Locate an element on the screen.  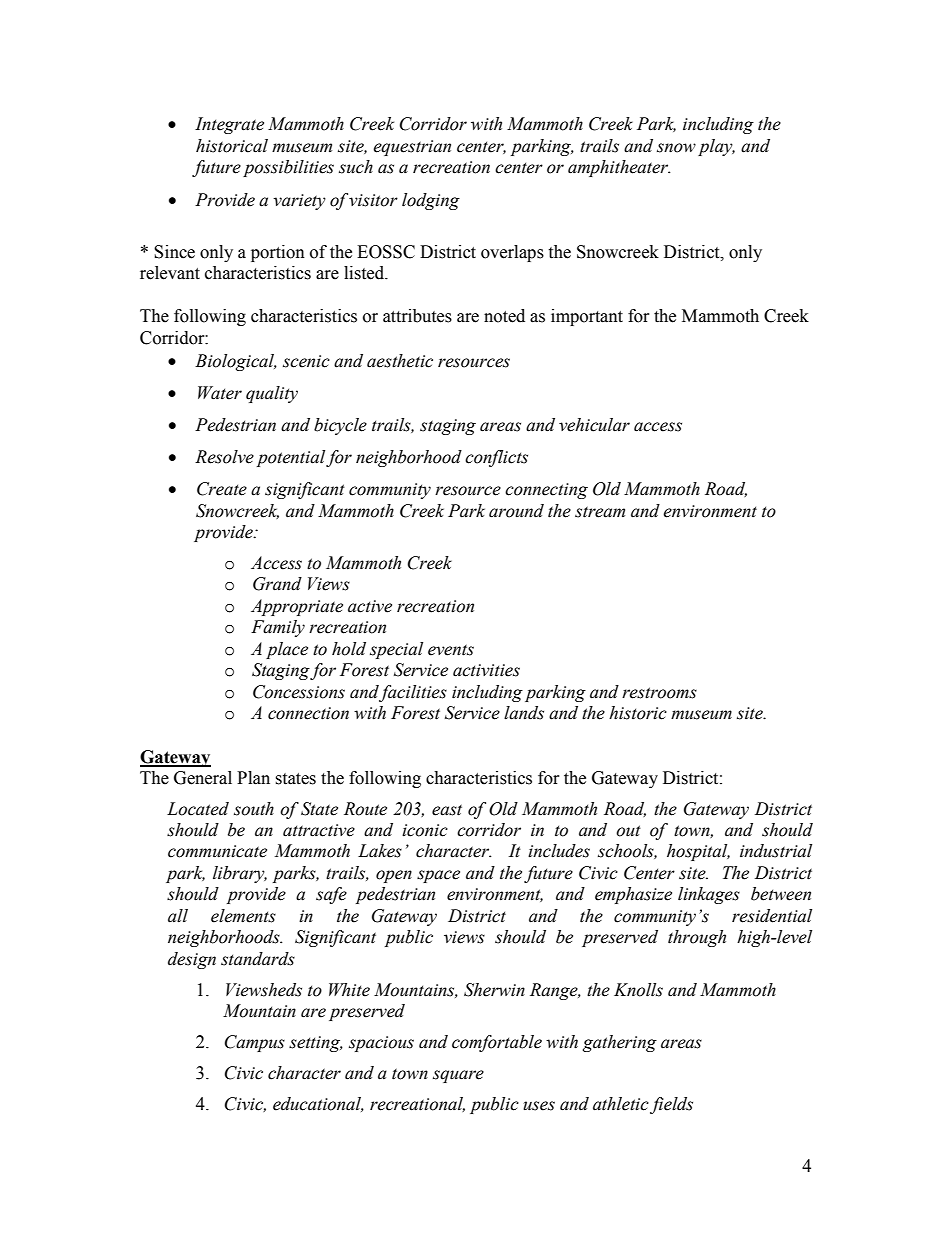
play is located at coordinates (716, 147).
